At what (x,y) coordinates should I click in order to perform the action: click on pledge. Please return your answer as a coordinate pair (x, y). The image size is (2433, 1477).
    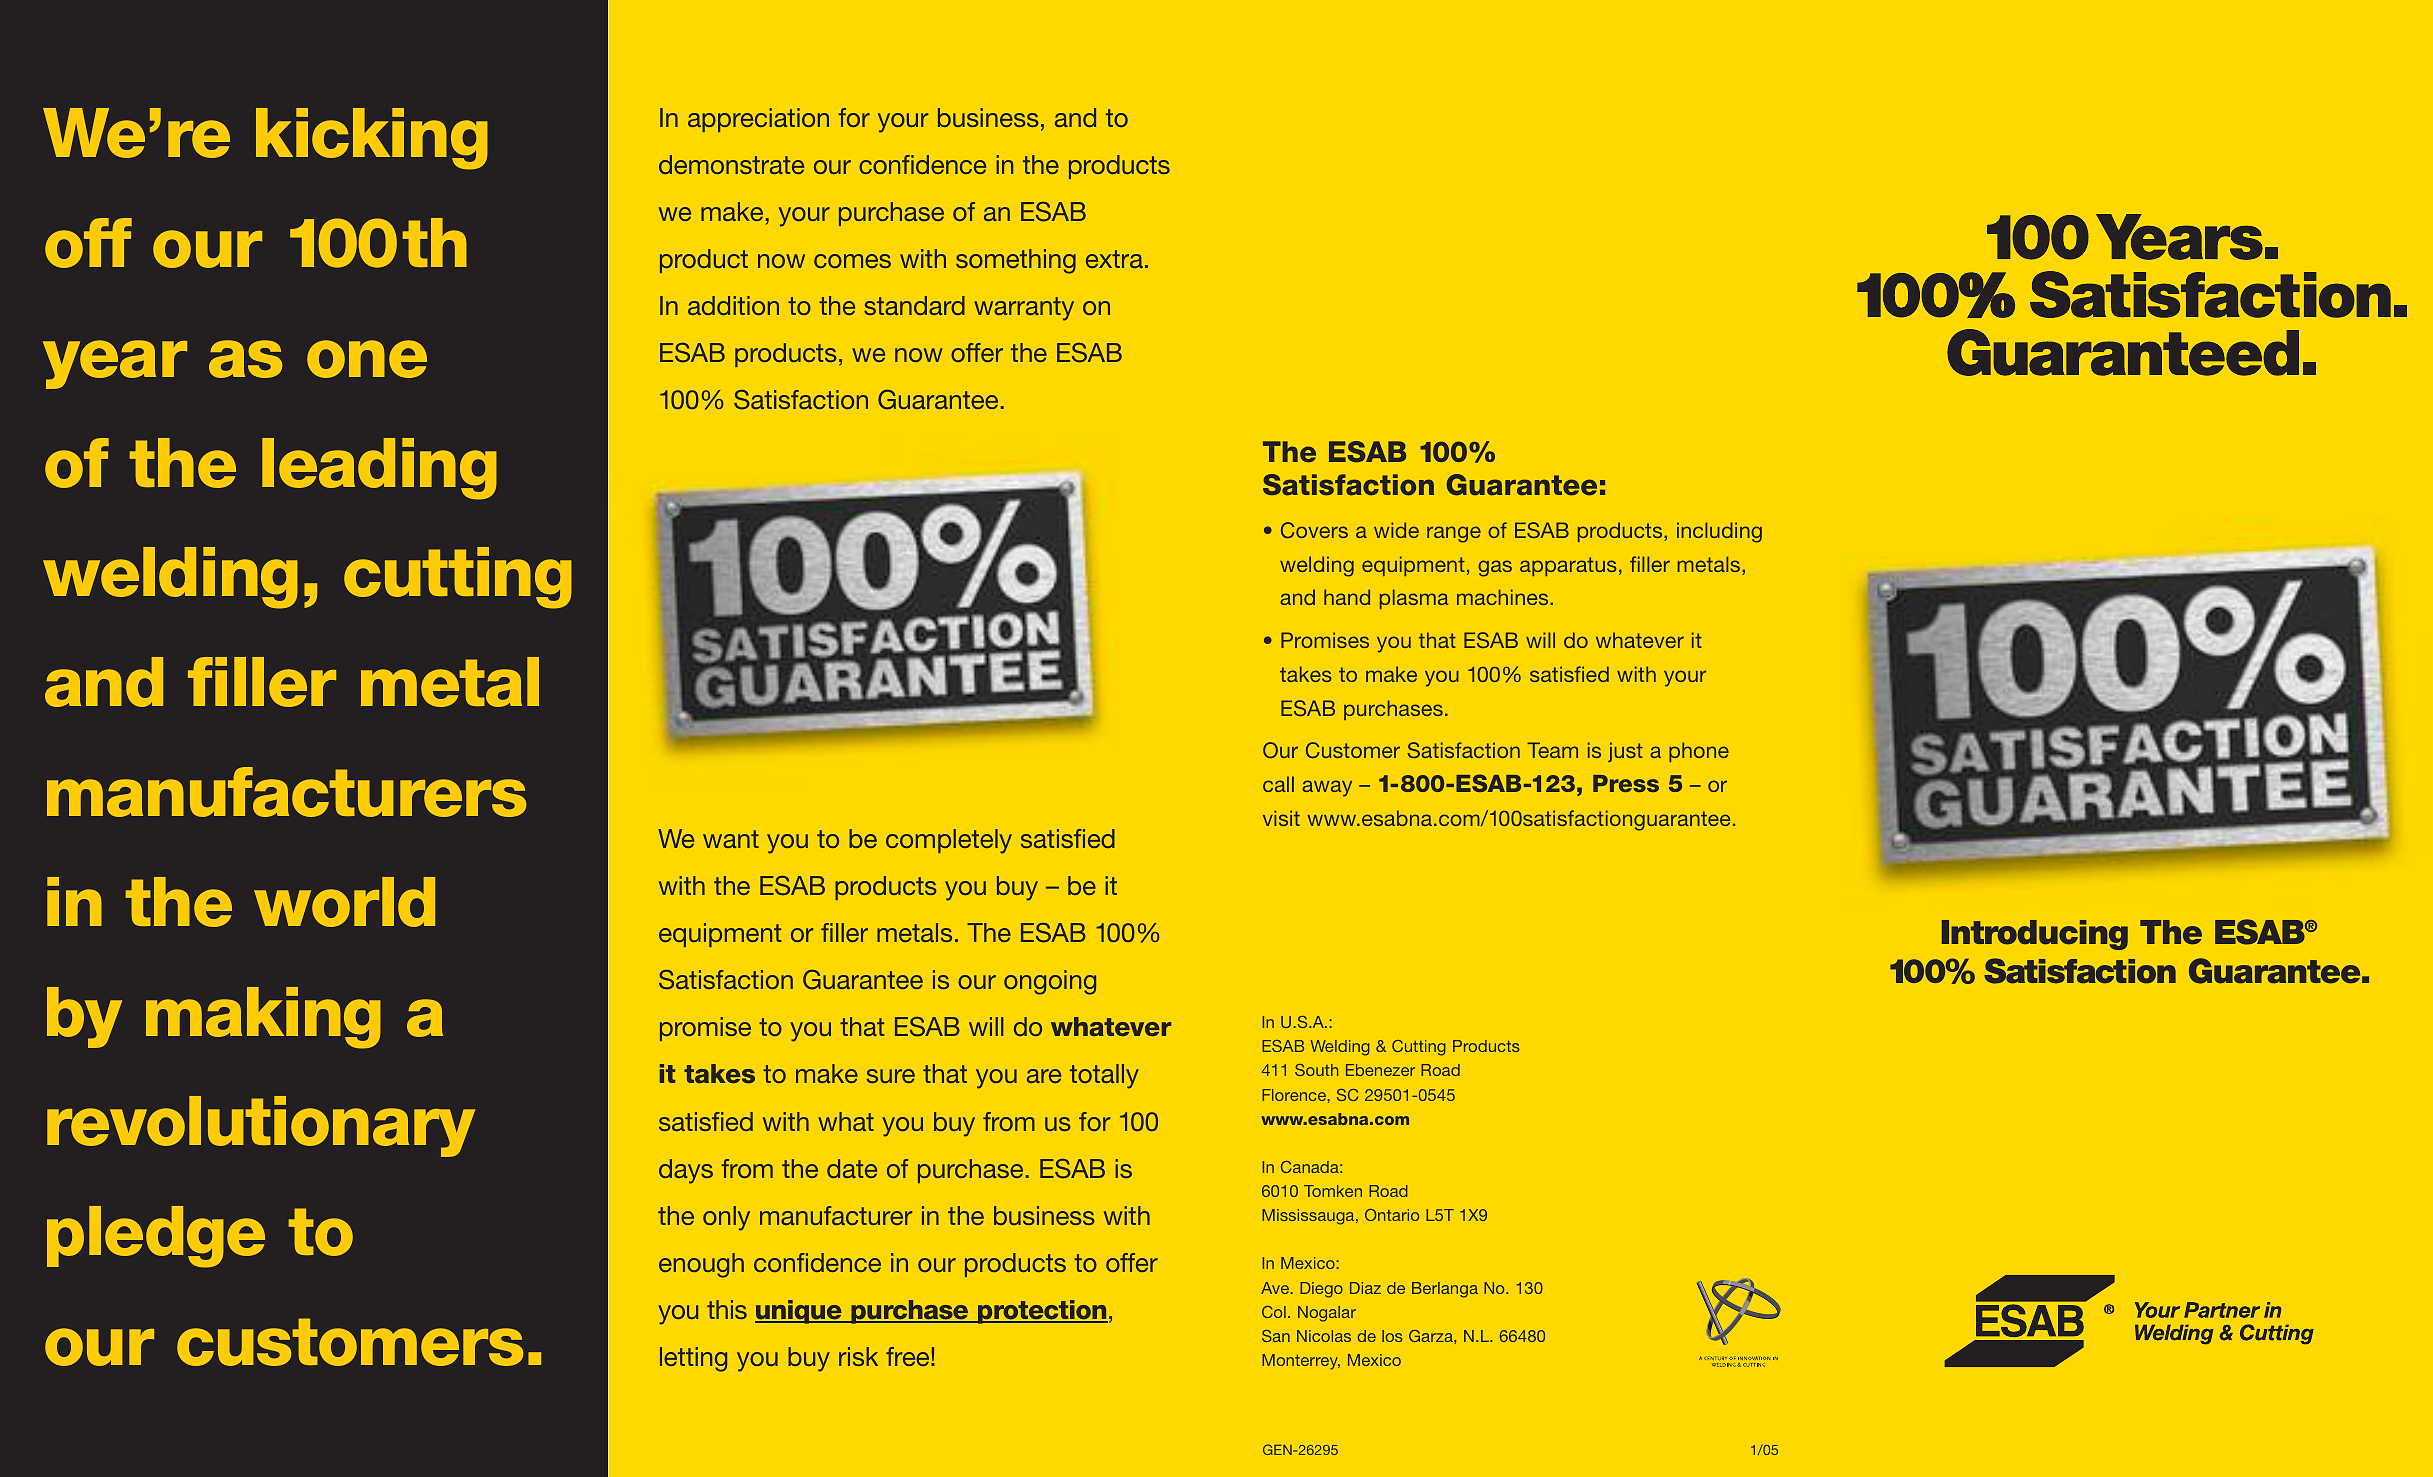
    Looking at the image, I should click on (156, 1237).
